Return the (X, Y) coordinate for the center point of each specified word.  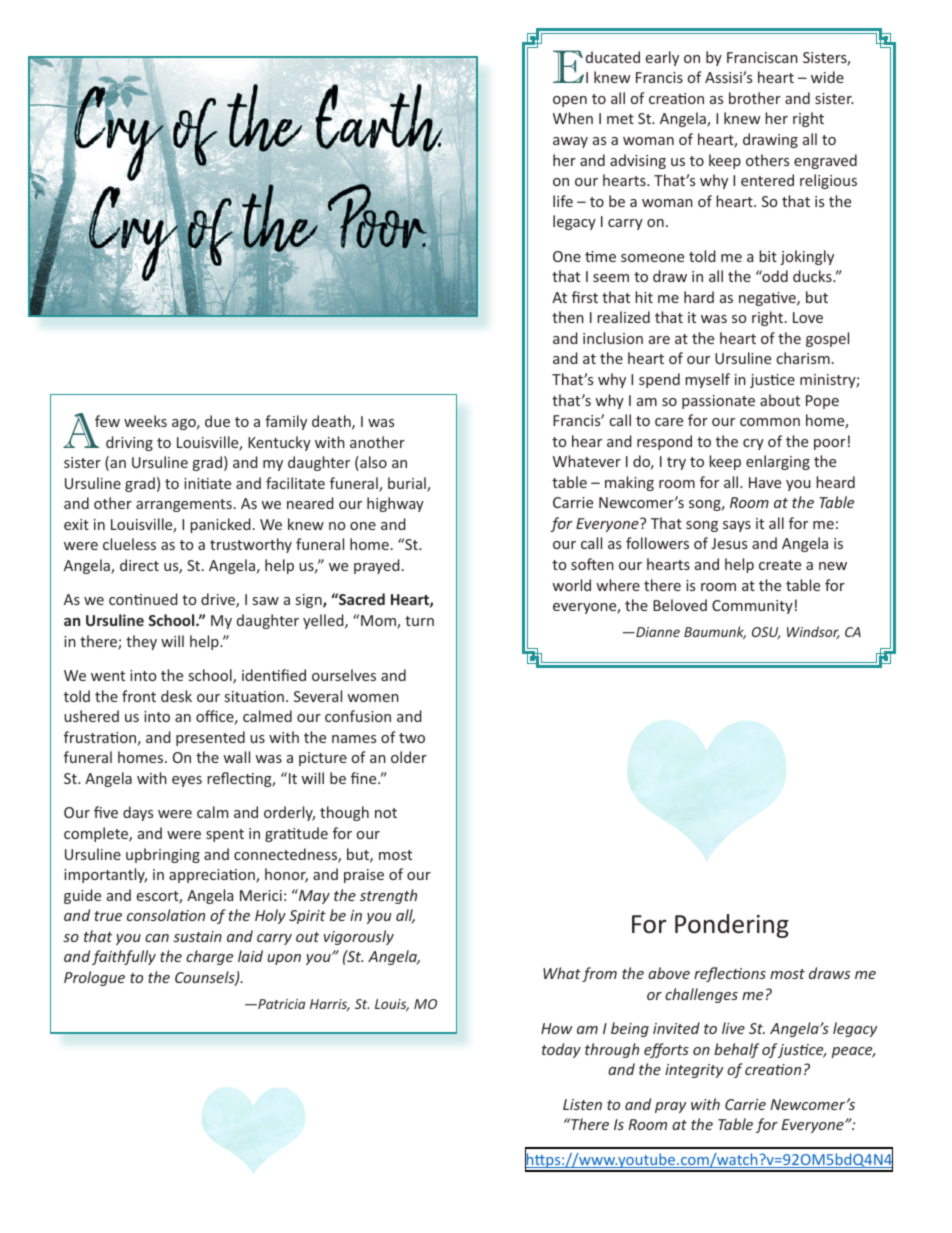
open (570, 101)
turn (419, 621)
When (573, 118)
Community (752, 607)
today (561, 1050)
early (662, 58)
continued (143, 599)
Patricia (280, 1004)
